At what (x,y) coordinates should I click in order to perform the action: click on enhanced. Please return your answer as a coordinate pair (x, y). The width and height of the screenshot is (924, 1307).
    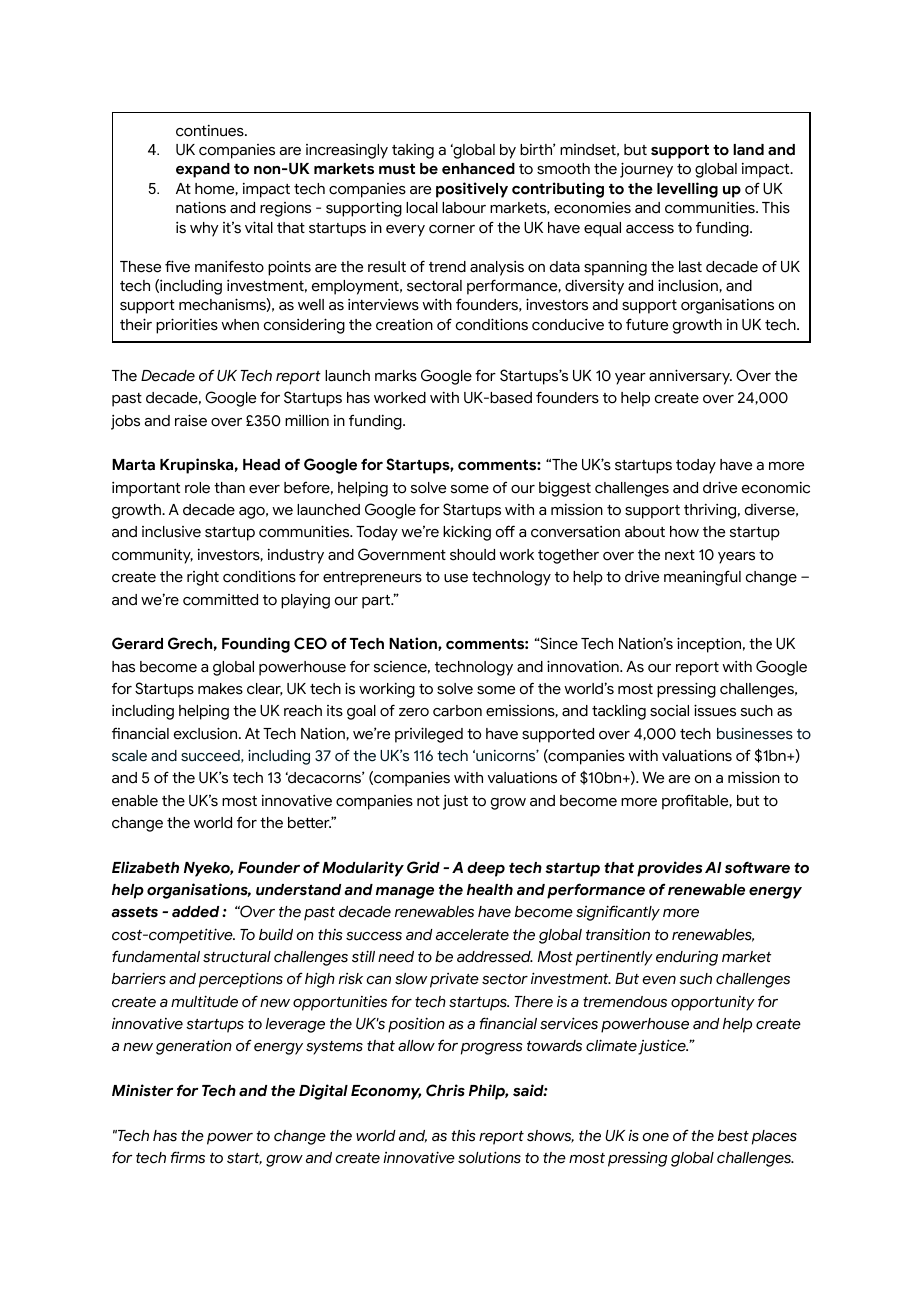
    Looking at the image, I should click on (478, 169).
